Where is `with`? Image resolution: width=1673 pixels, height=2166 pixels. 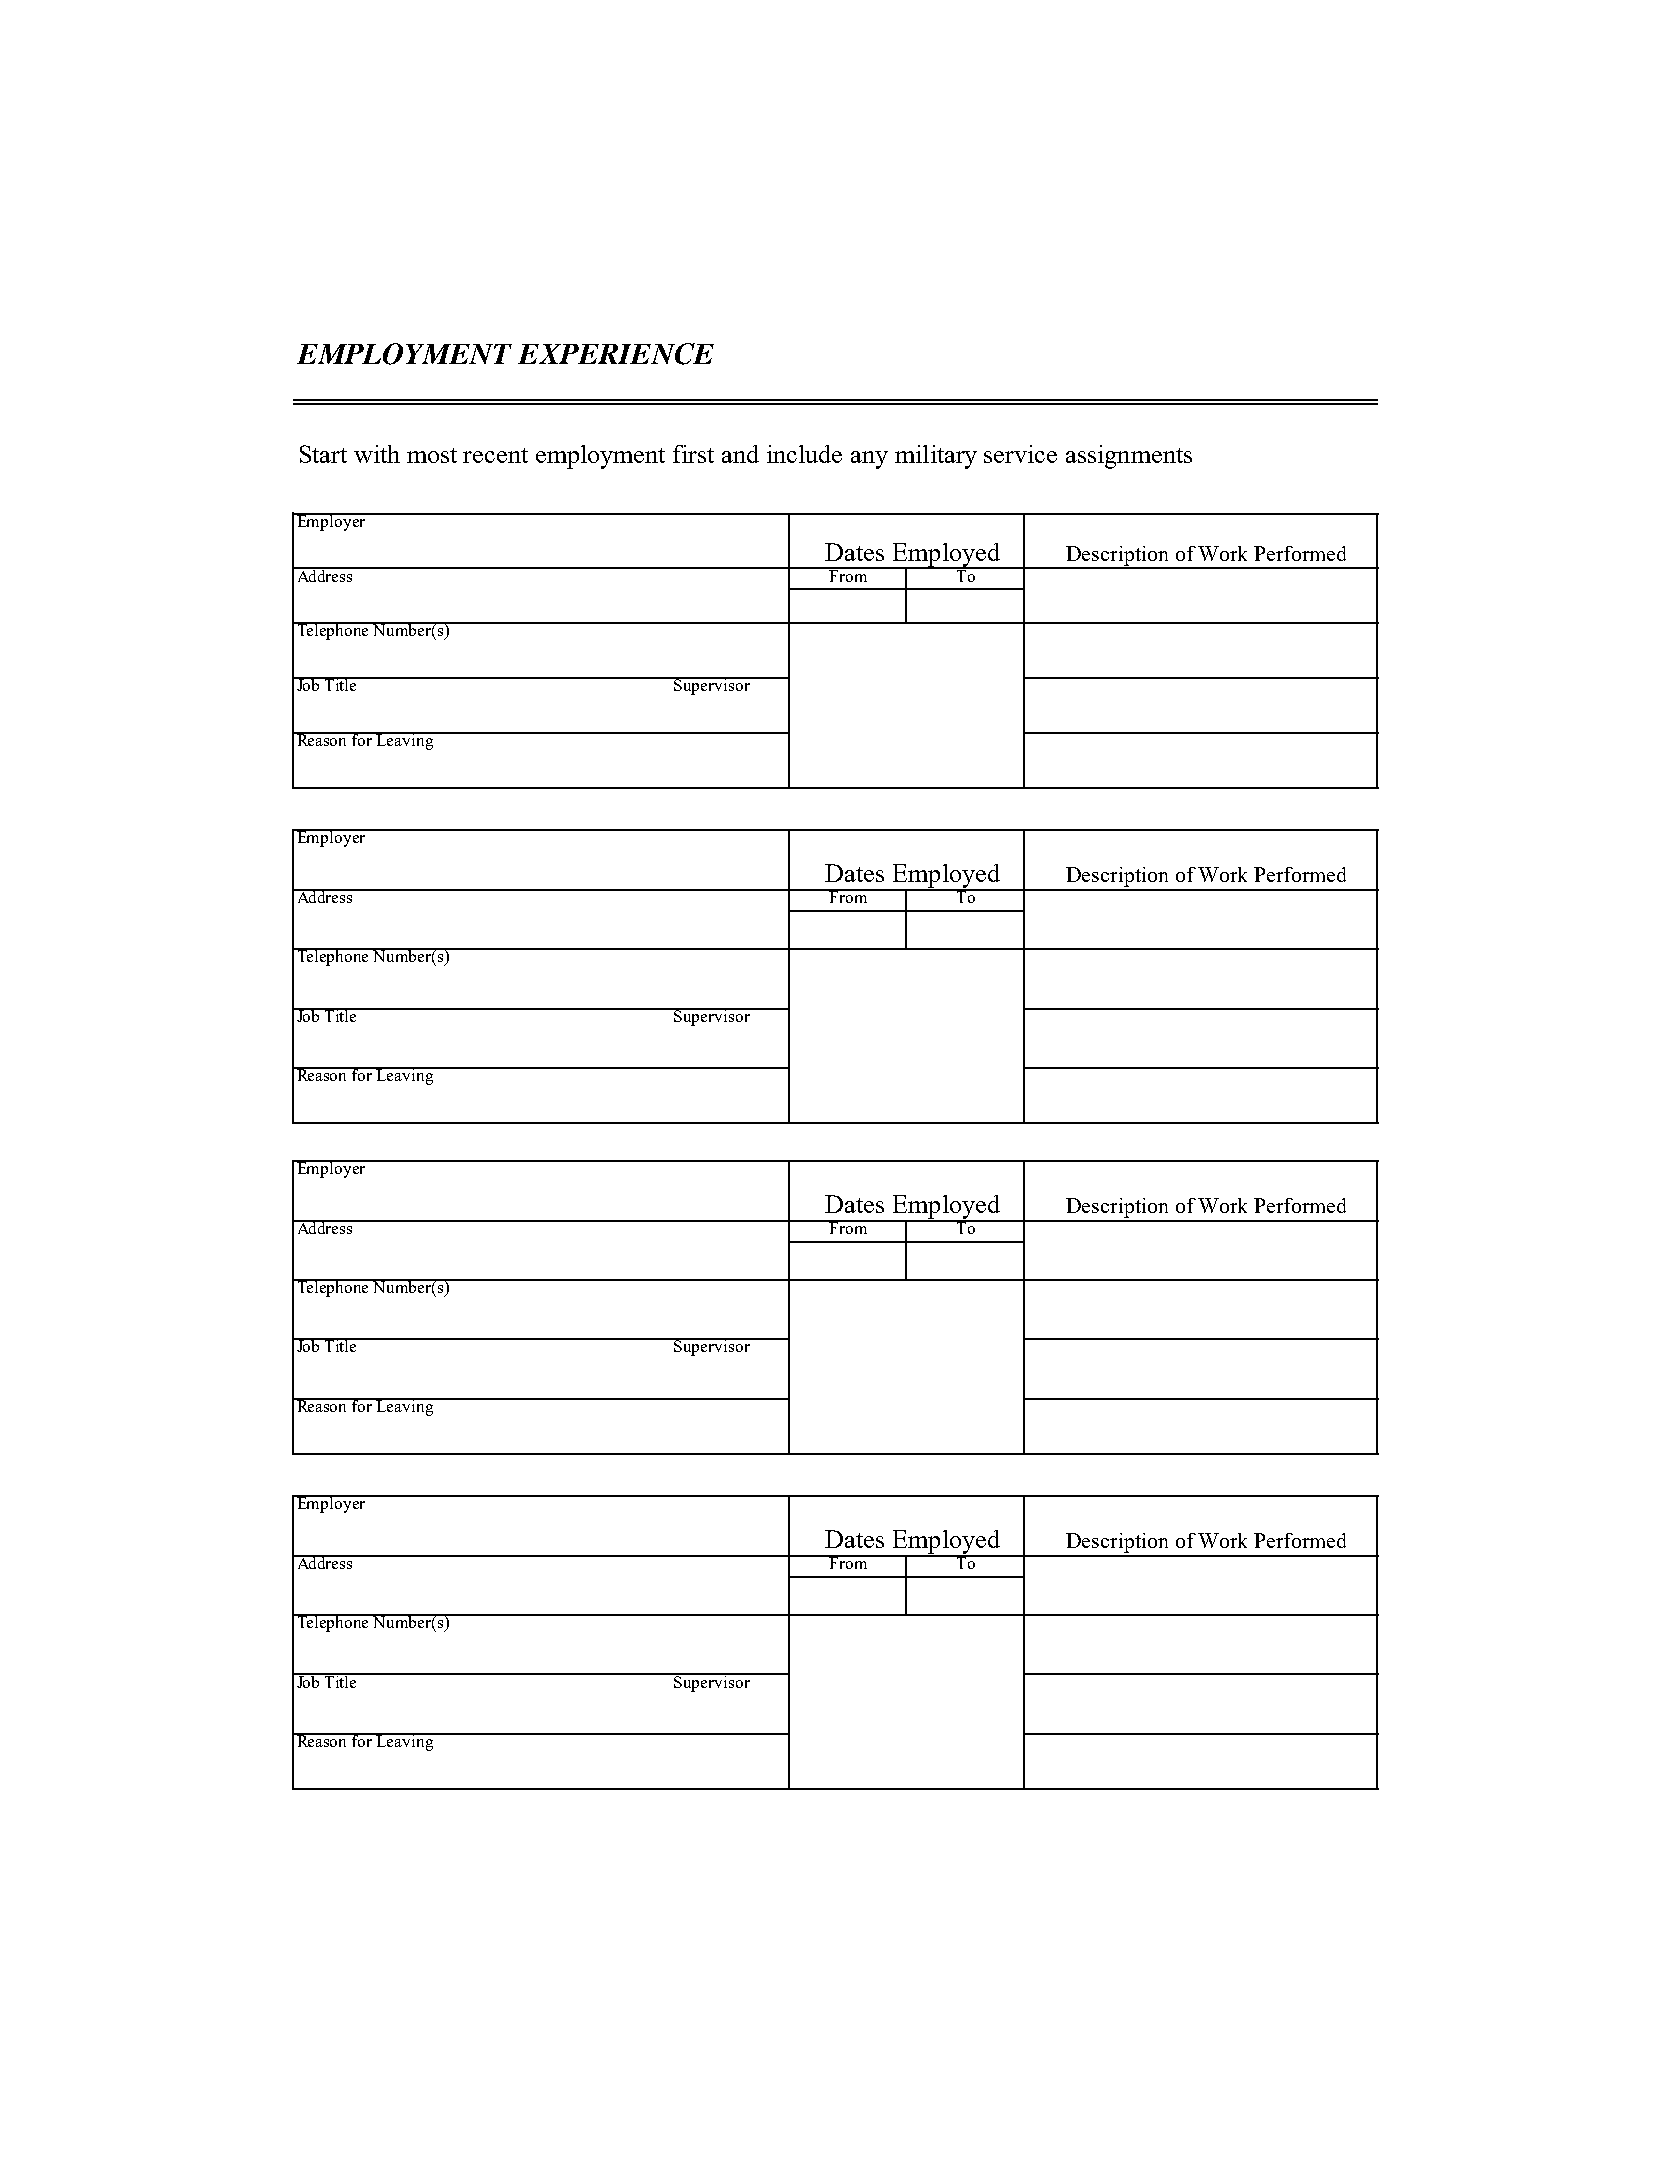
with is located at coordinates (377, 454).
